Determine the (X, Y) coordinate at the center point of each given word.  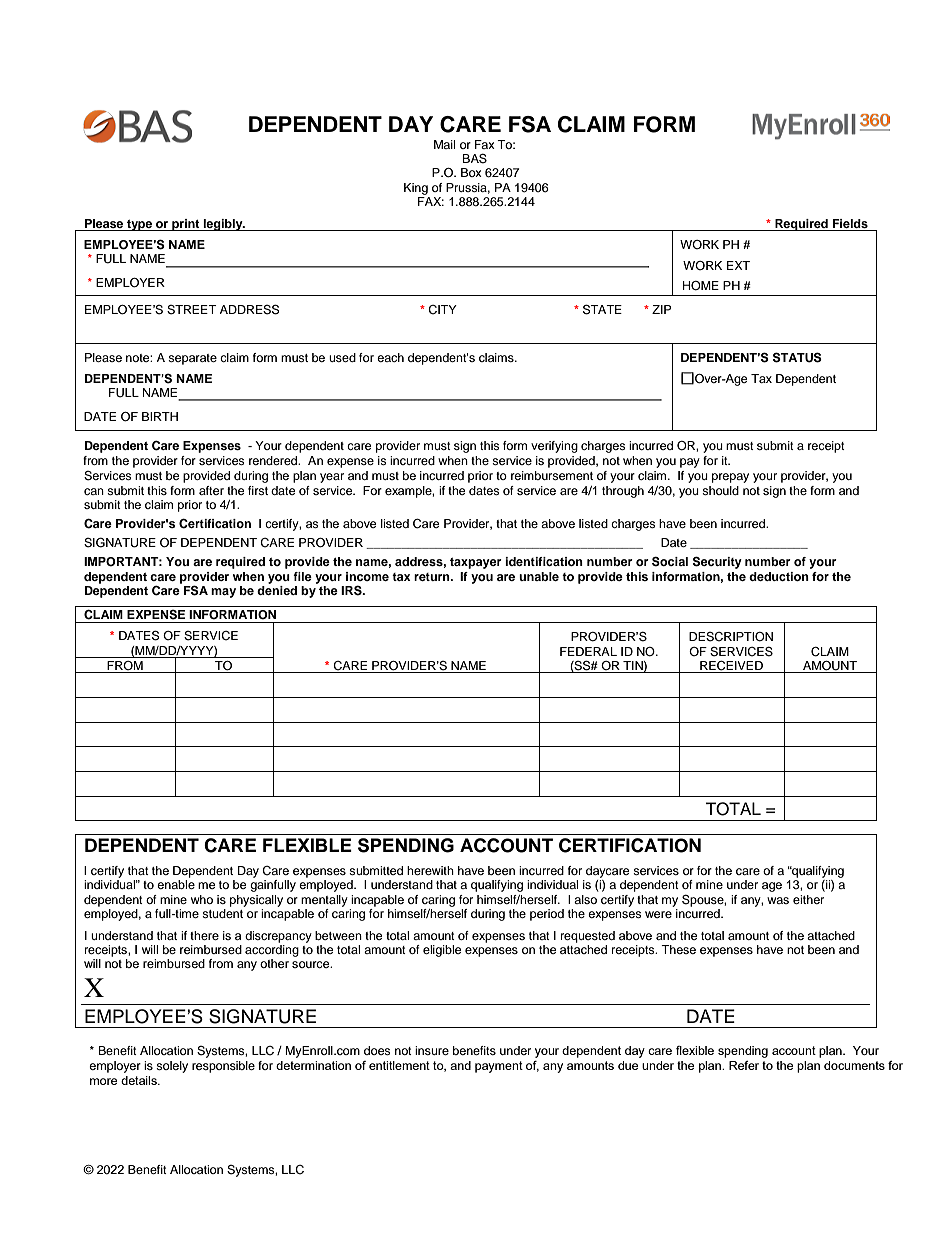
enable (176, 884)
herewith (430, 870)
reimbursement (552, 475)
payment (499, 1067)
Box (471, 172)
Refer (744, 1065)
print (186, 225)
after (211, 490)
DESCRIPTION (731, 637)
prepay (730, 478)
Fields (850, 223)
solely (172, 1067)
